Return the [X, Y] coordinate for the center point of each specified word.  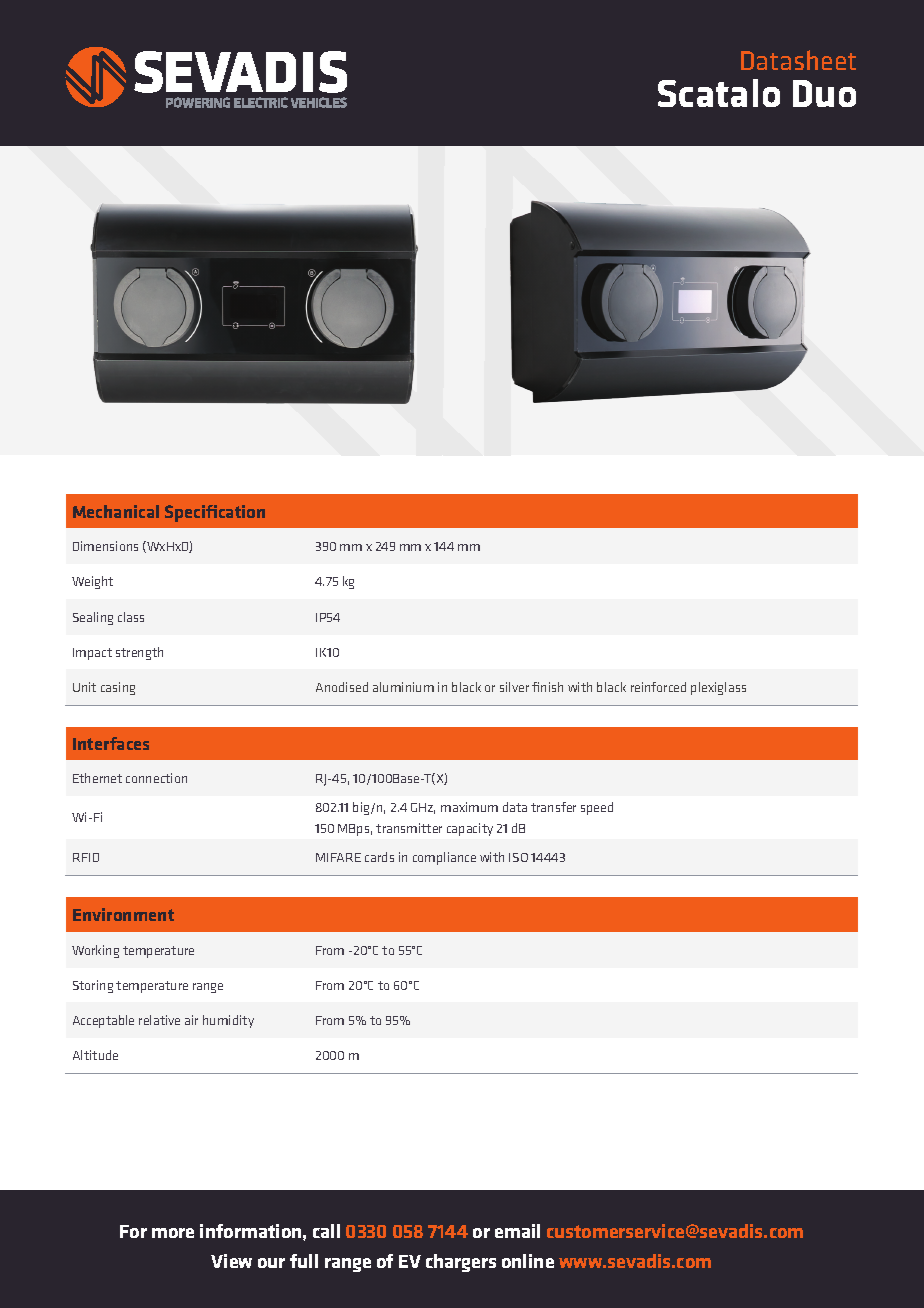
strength [139, 653]
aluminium [403, 687]
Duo [824, 93]
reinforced [658, 687]
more [173, 1233]
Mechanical [116, 511]
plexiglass [718, 688]
